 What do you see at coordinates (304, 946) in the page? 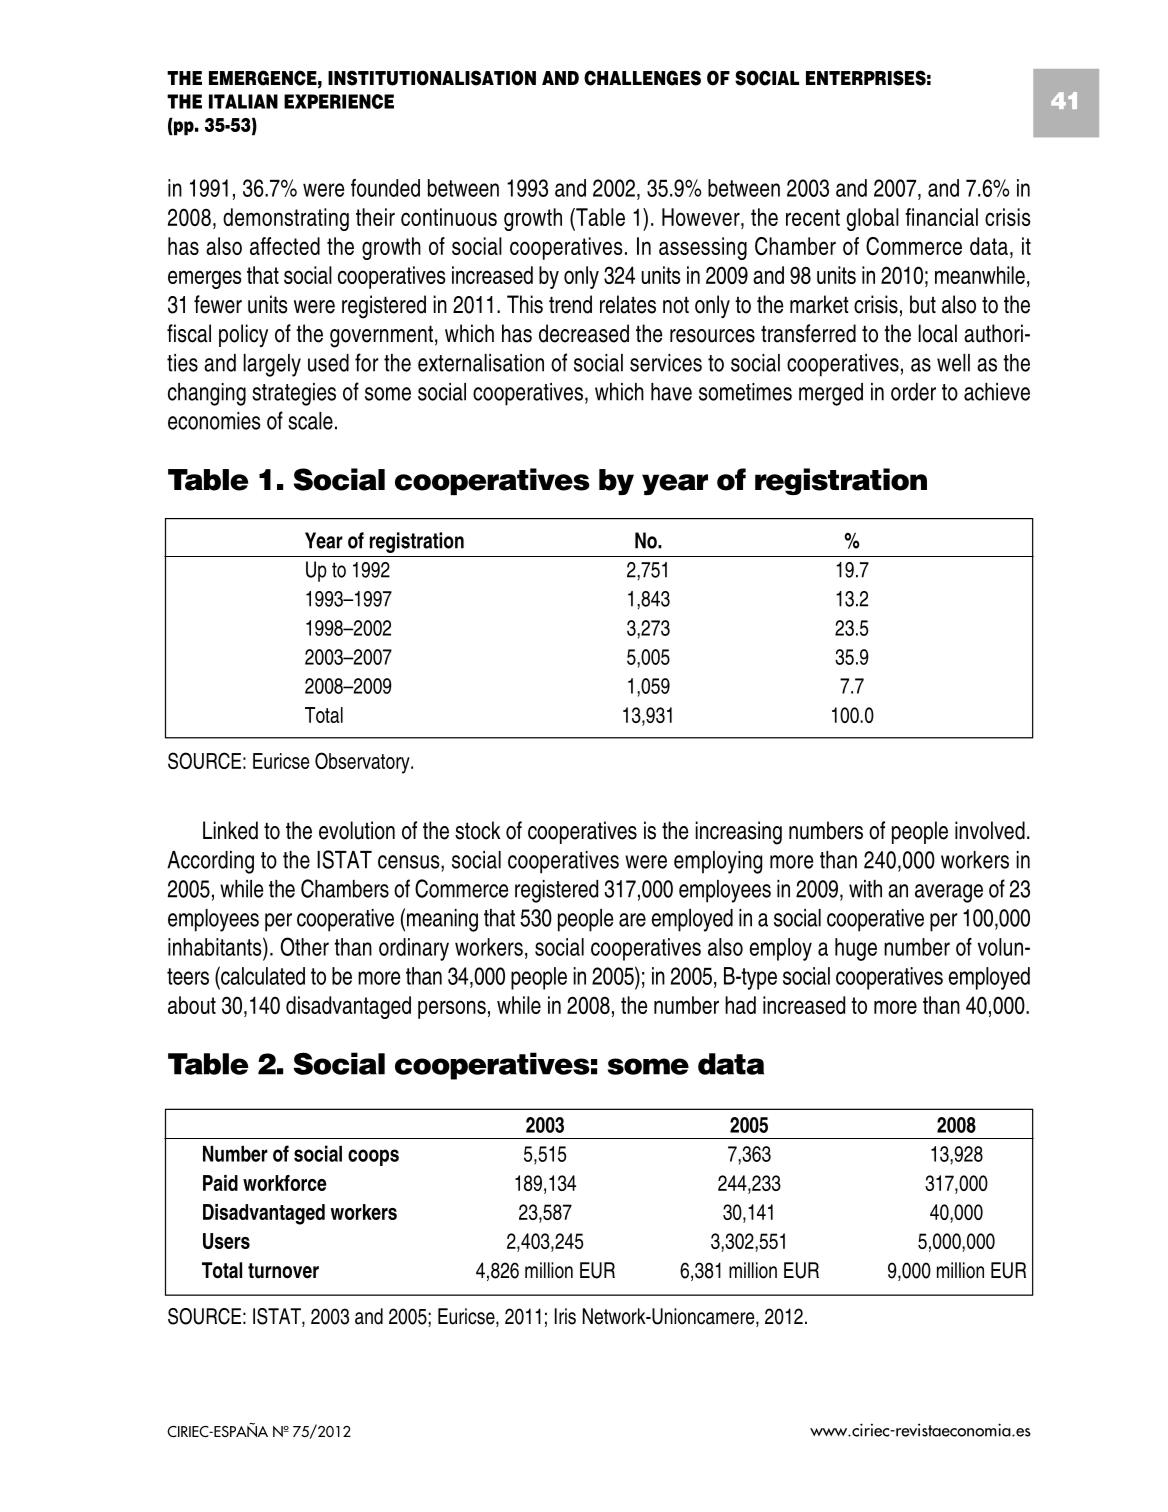
I see `Other` at bounding box center [304, 946].
